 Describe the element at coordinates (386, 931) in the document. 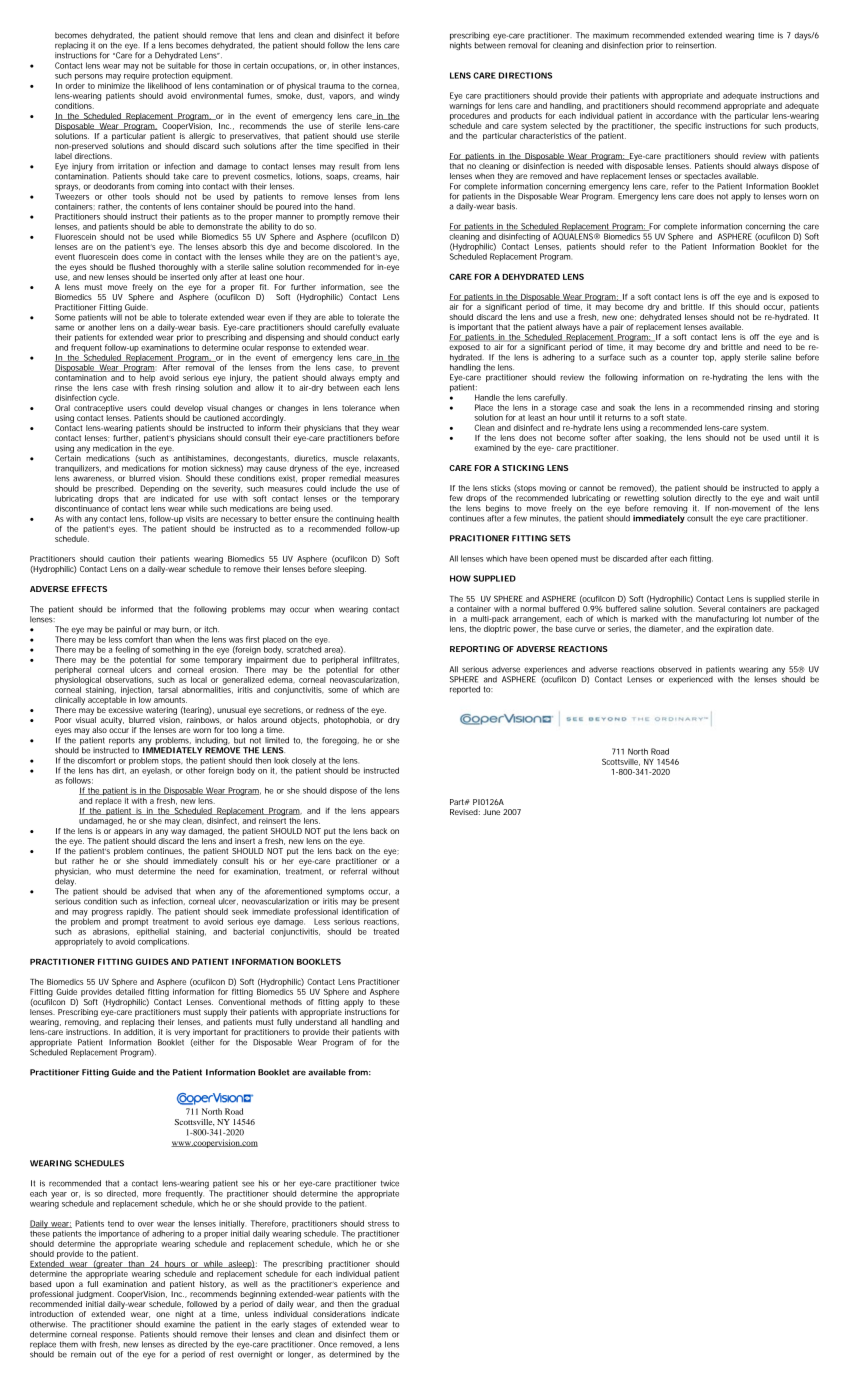

I see `treated` at that location.
